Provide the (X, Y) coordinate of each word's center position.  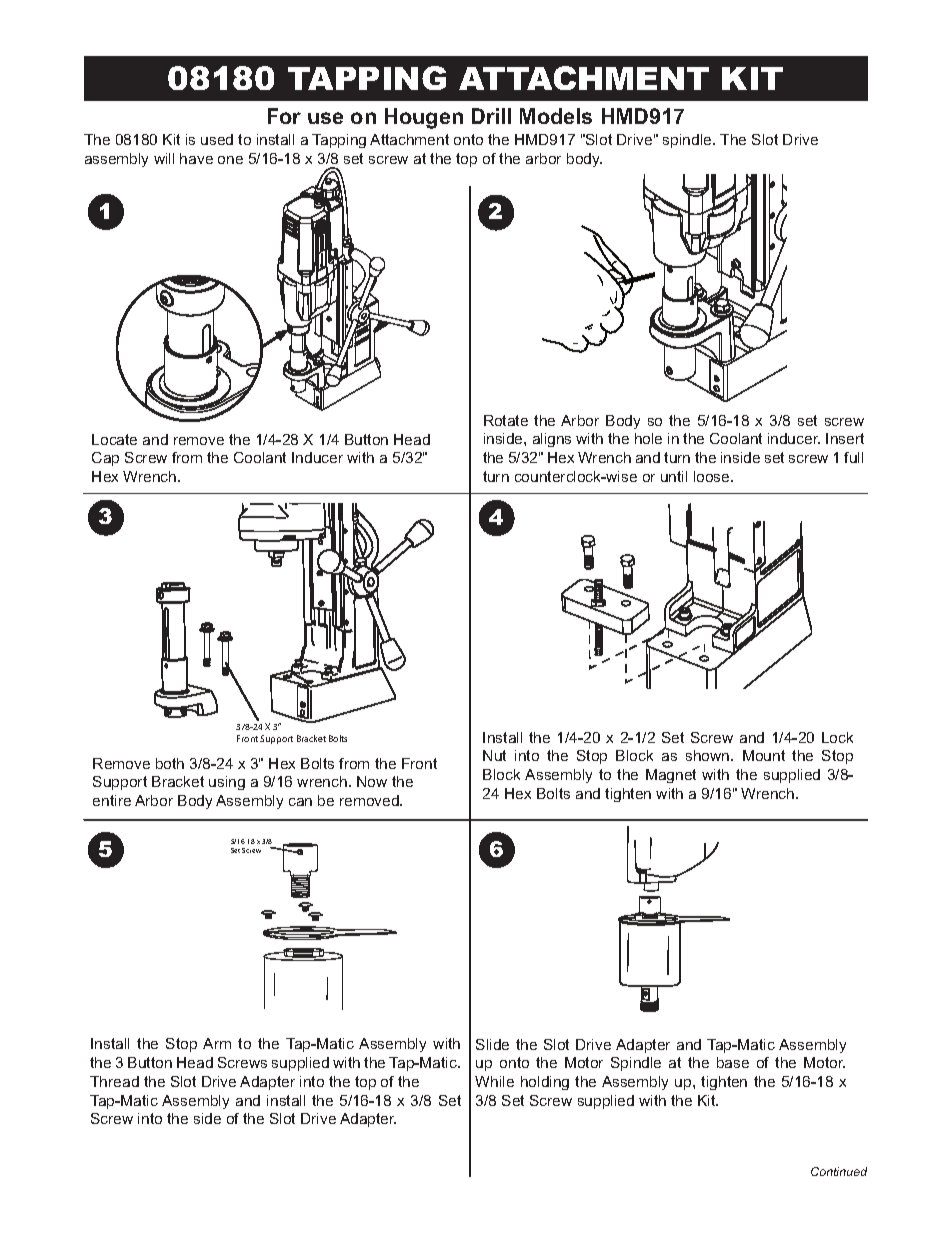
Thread (114, 1081)
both (170, 763)
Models (556, 116)
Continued (839, 1171)
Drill (491, 116)
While (494, 1081)
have (196, 158)
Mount (764, 755)
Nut (494, 755)
